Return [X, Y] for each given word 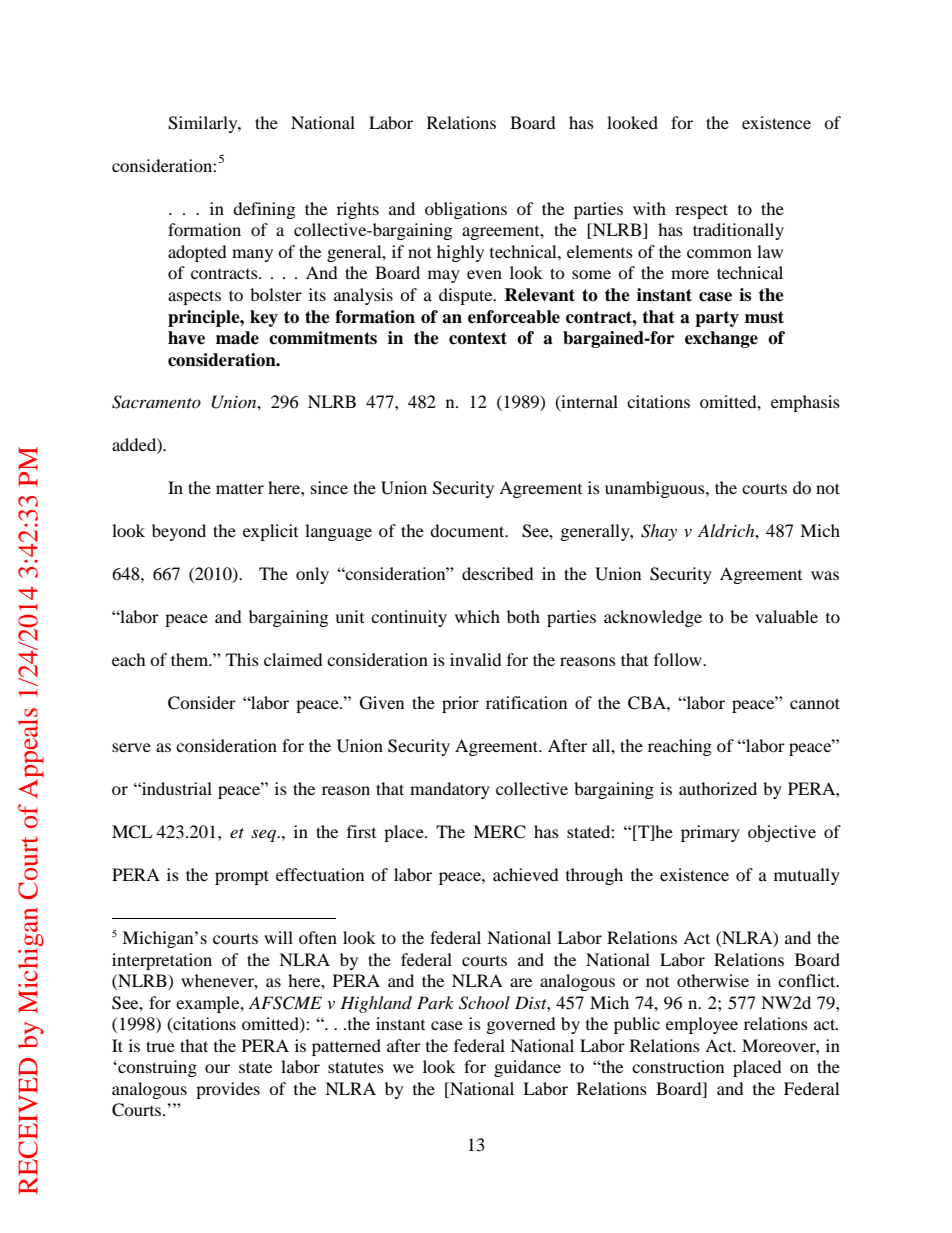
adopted [197, 253]
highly [460, 253]
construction [678, 1066]
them [191, 659]
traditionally [738, 231]
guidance [527, 1068]
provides [228, 1090]
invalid [476, 659]
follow [679, 659]
